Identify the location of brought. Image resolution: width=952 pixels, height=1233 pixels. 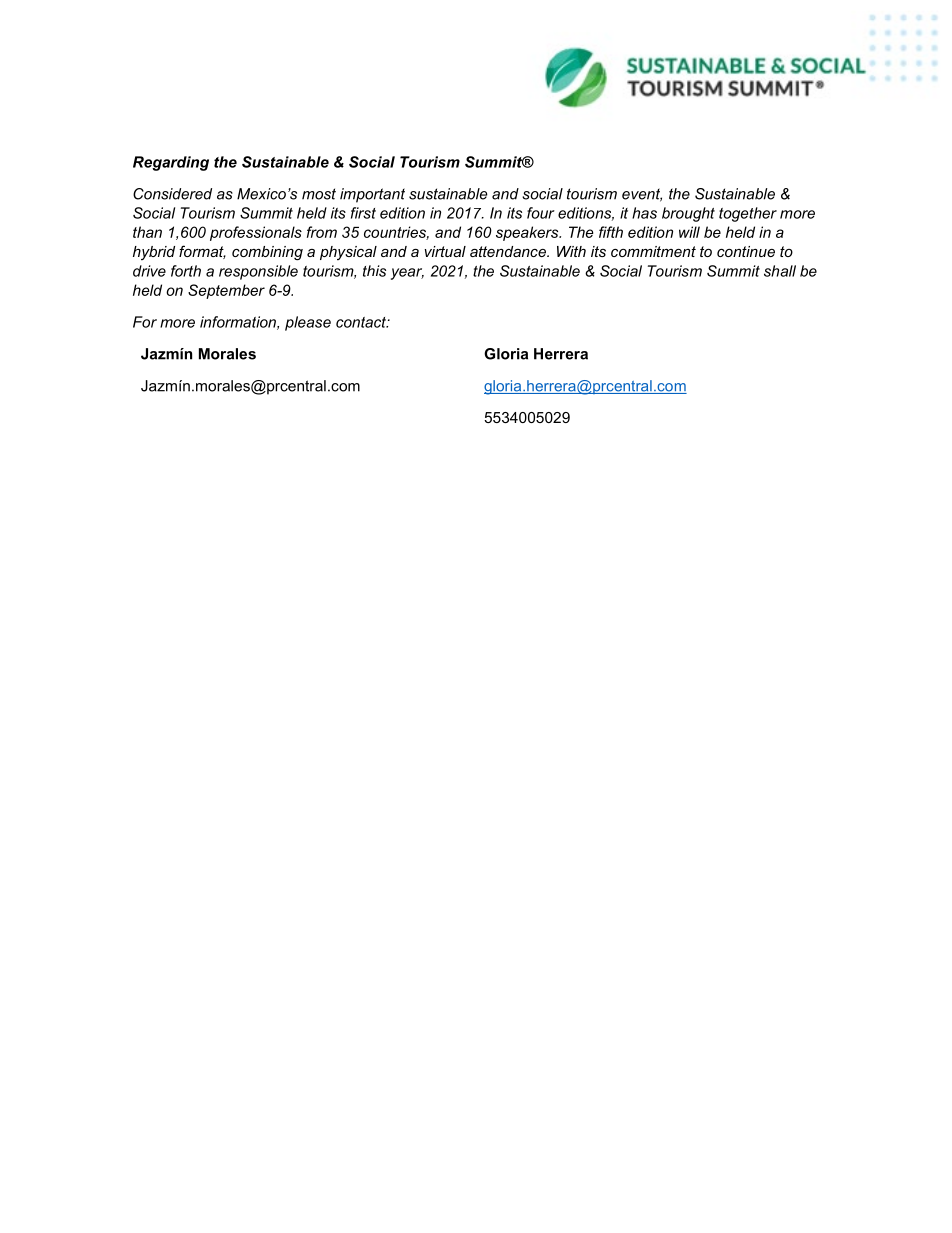
(688, 214).
